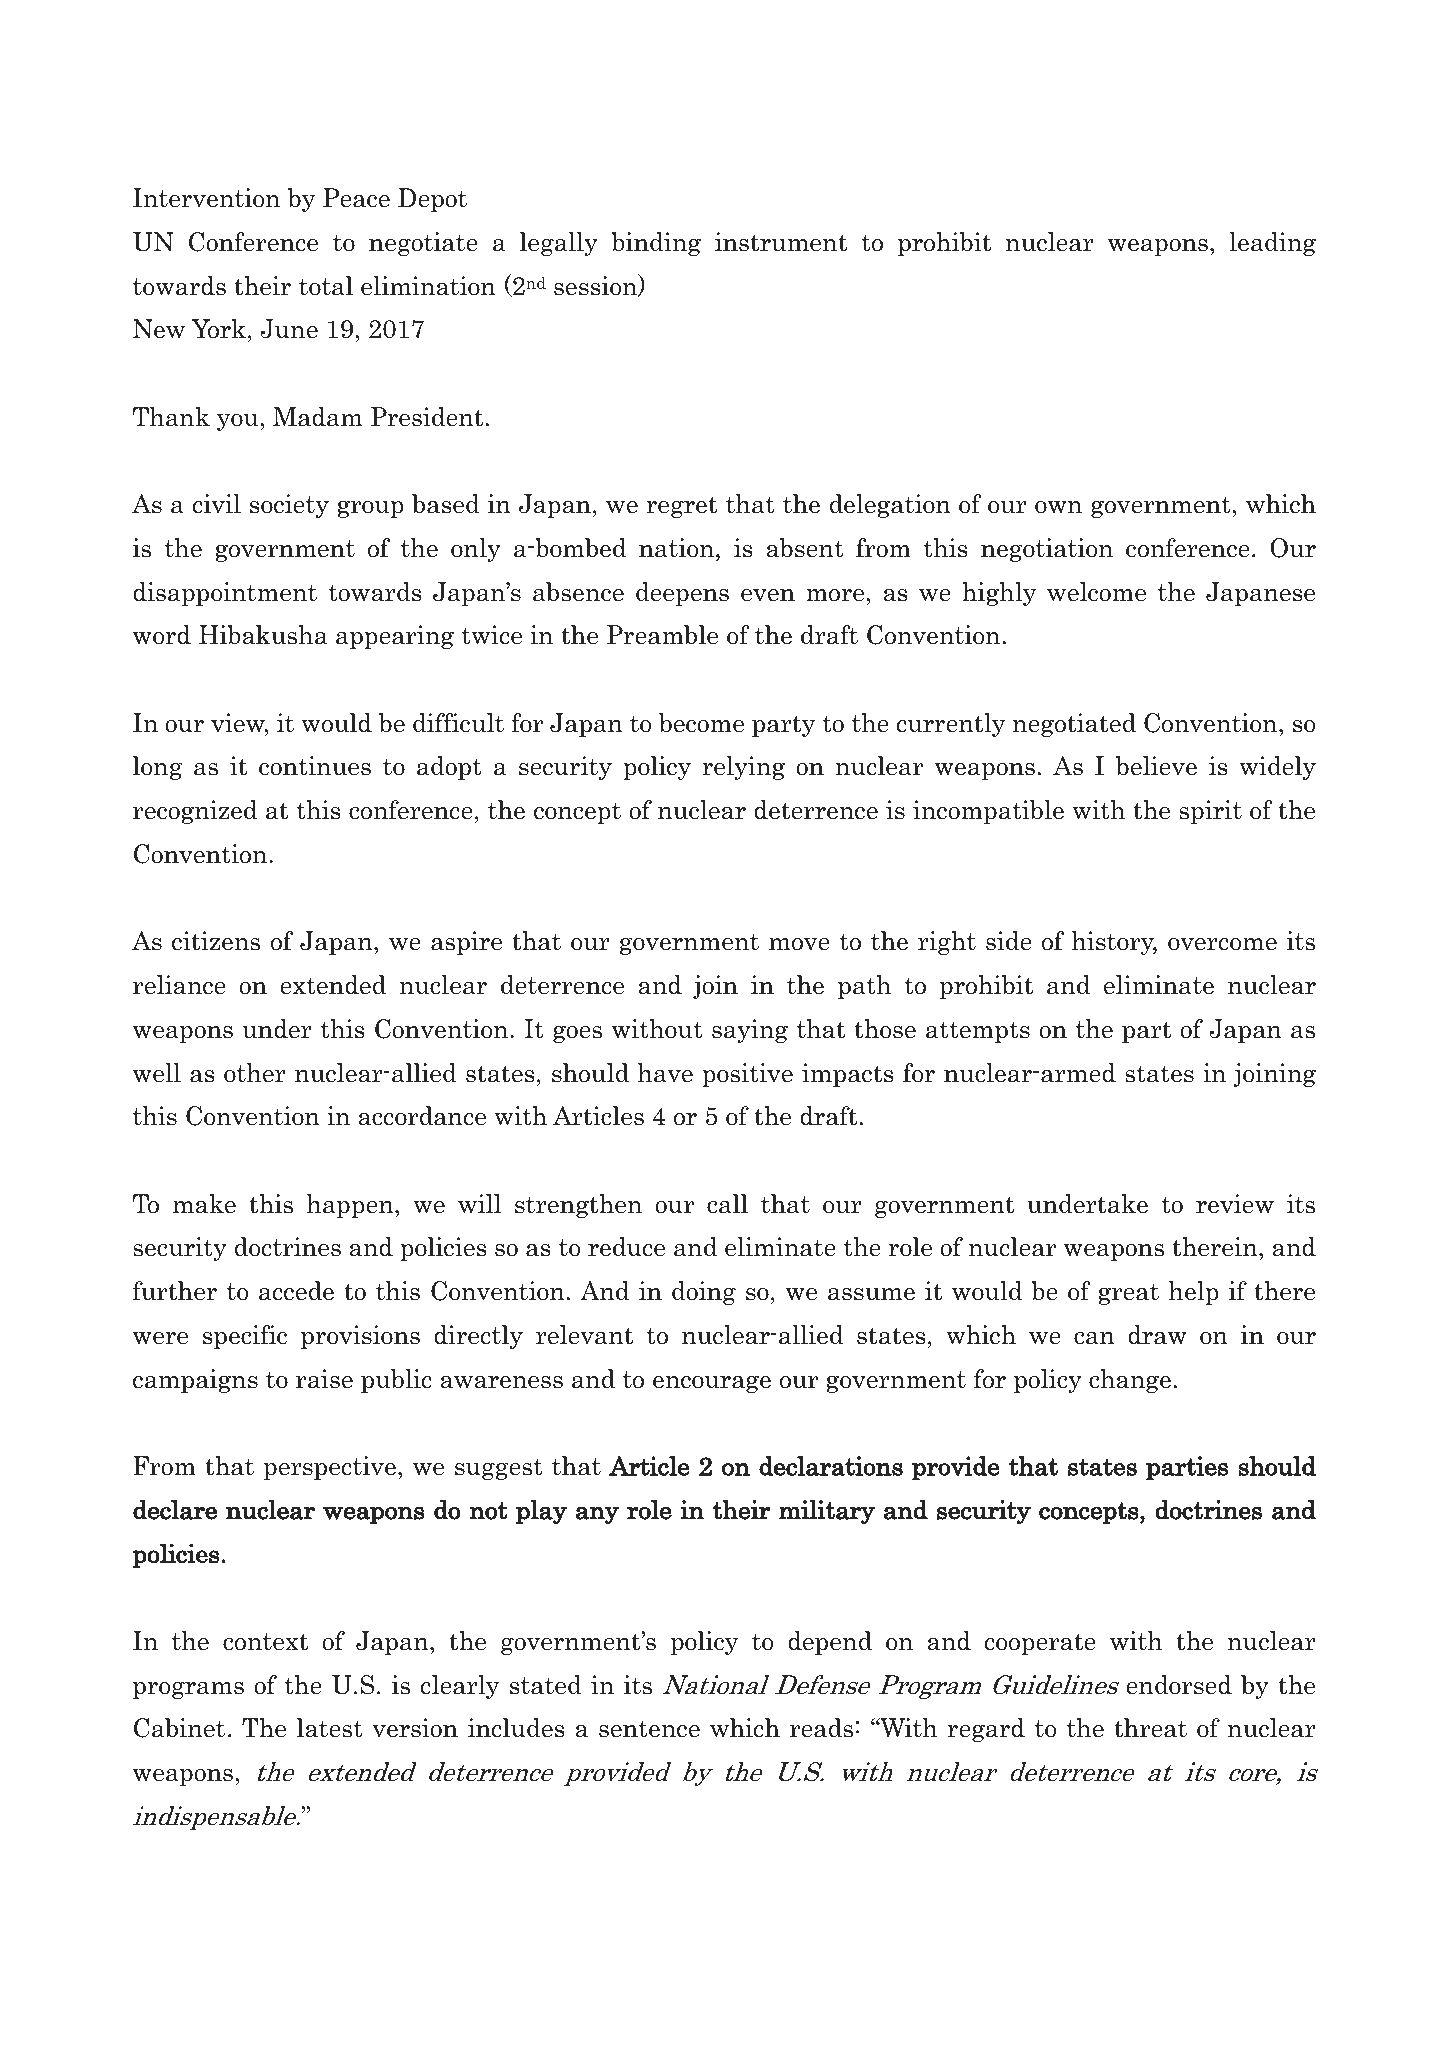 The image size is (1446, 2045). What do you see at coordinates (265, 1642) in the document?
I see `context` at bounding box center [265, 1642].
